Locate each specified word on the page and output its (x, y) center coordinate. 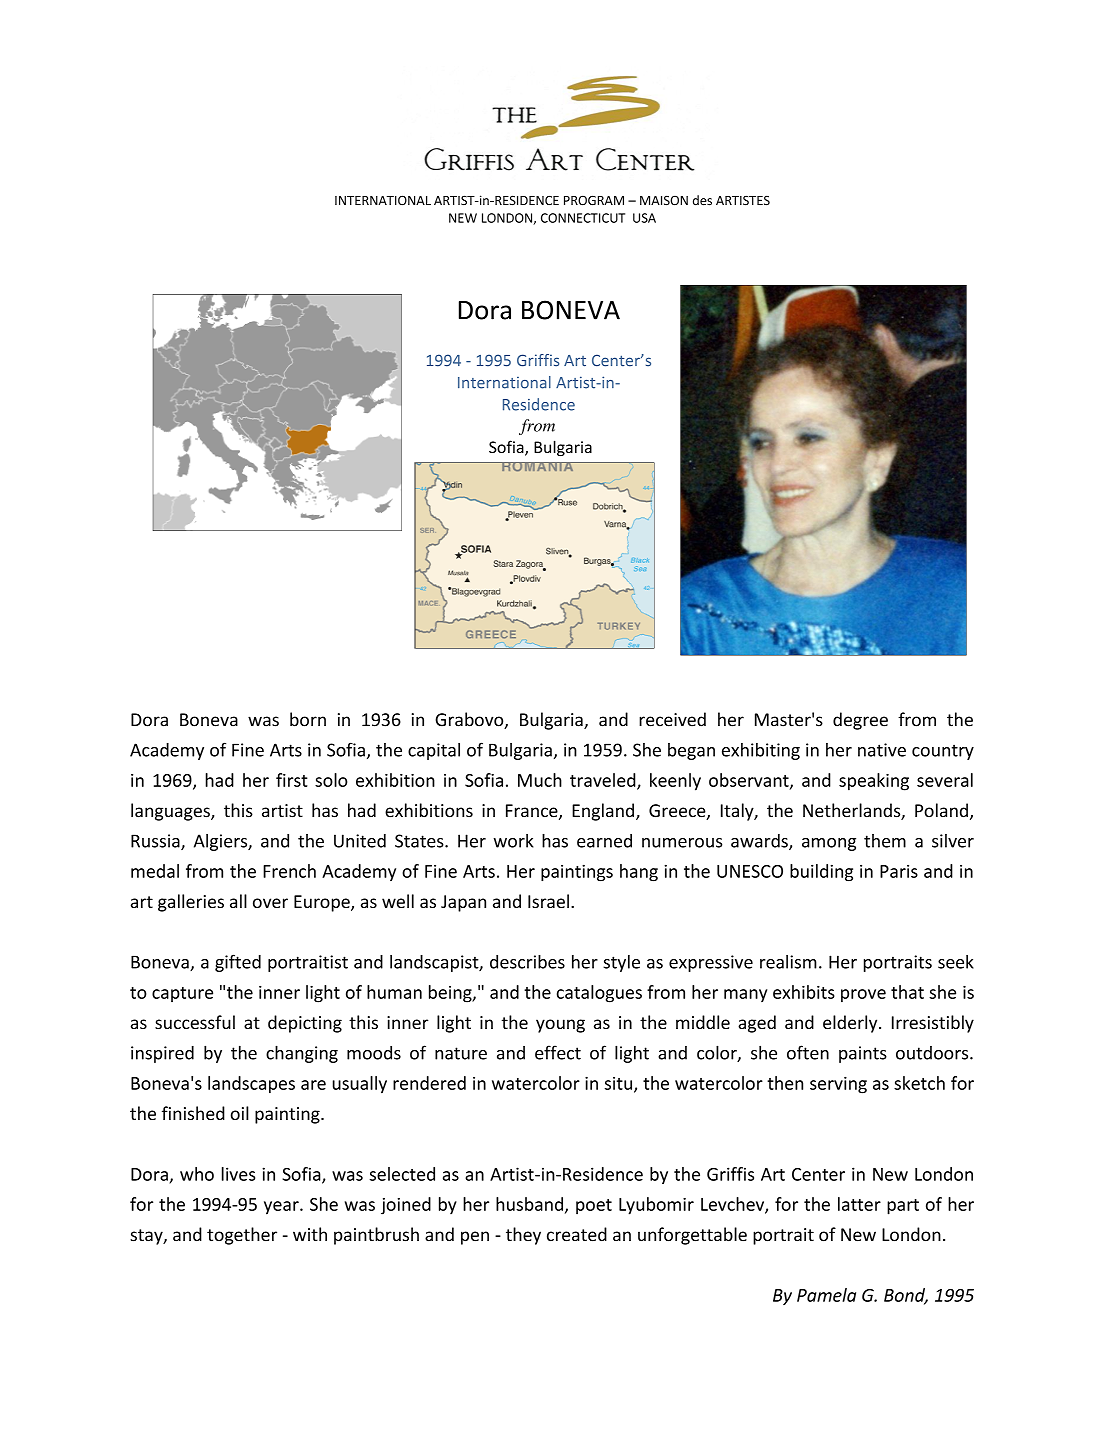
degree (860, 721)
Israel (548, 901)
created (577, 1234)
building (821, 873)
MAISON (664, 200)
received (672, 719)
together (242, 1236)
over (270, 903)
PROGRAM (594, 200)
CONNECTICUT (583, 218)
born (308, 719)
